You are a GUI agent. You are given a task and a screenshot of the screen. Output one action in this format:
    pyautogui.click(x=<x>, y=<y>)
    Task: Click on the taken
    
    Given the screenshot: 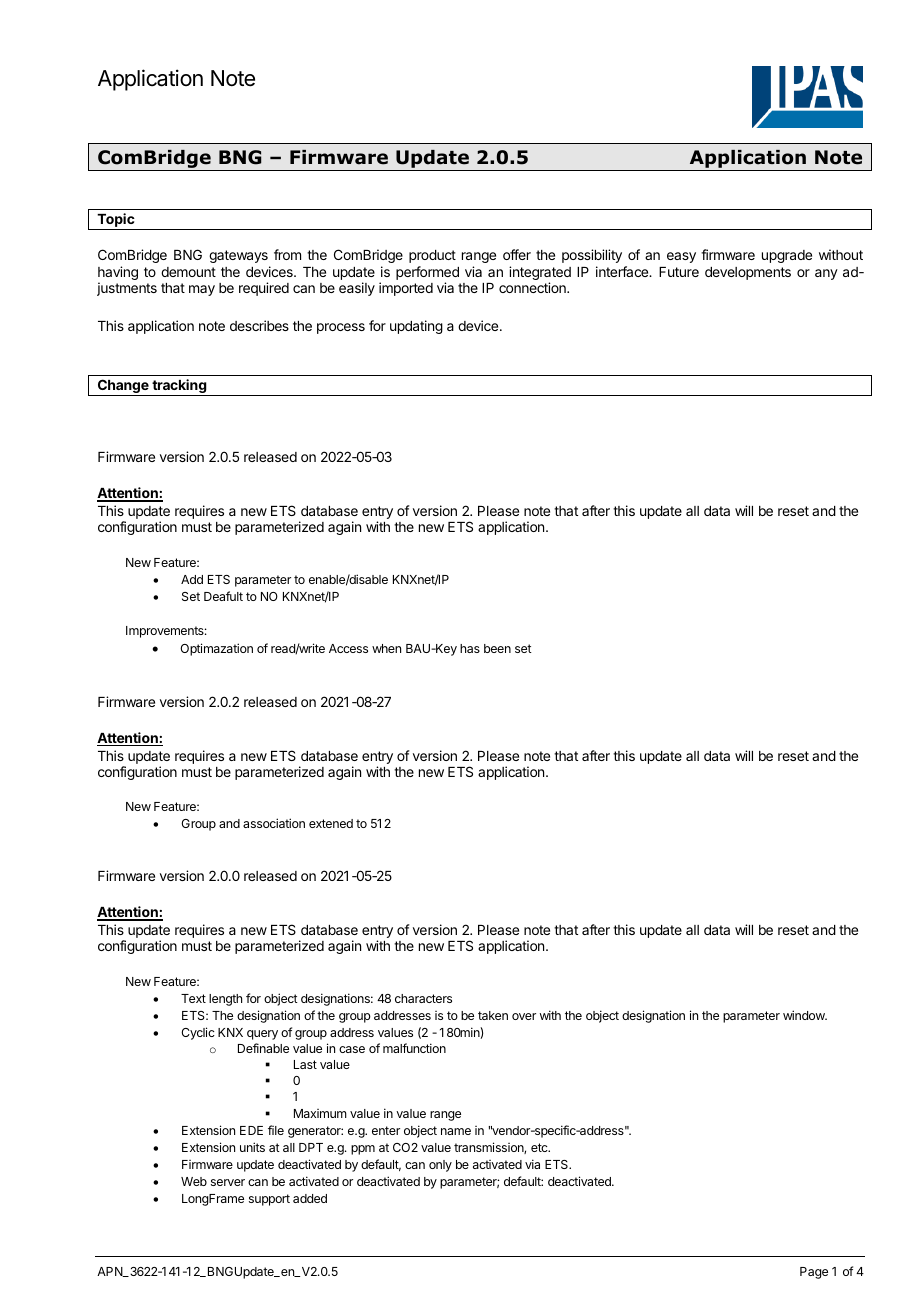 What is the action you would take?
    pyautogui.click(x=493, y=1015)
